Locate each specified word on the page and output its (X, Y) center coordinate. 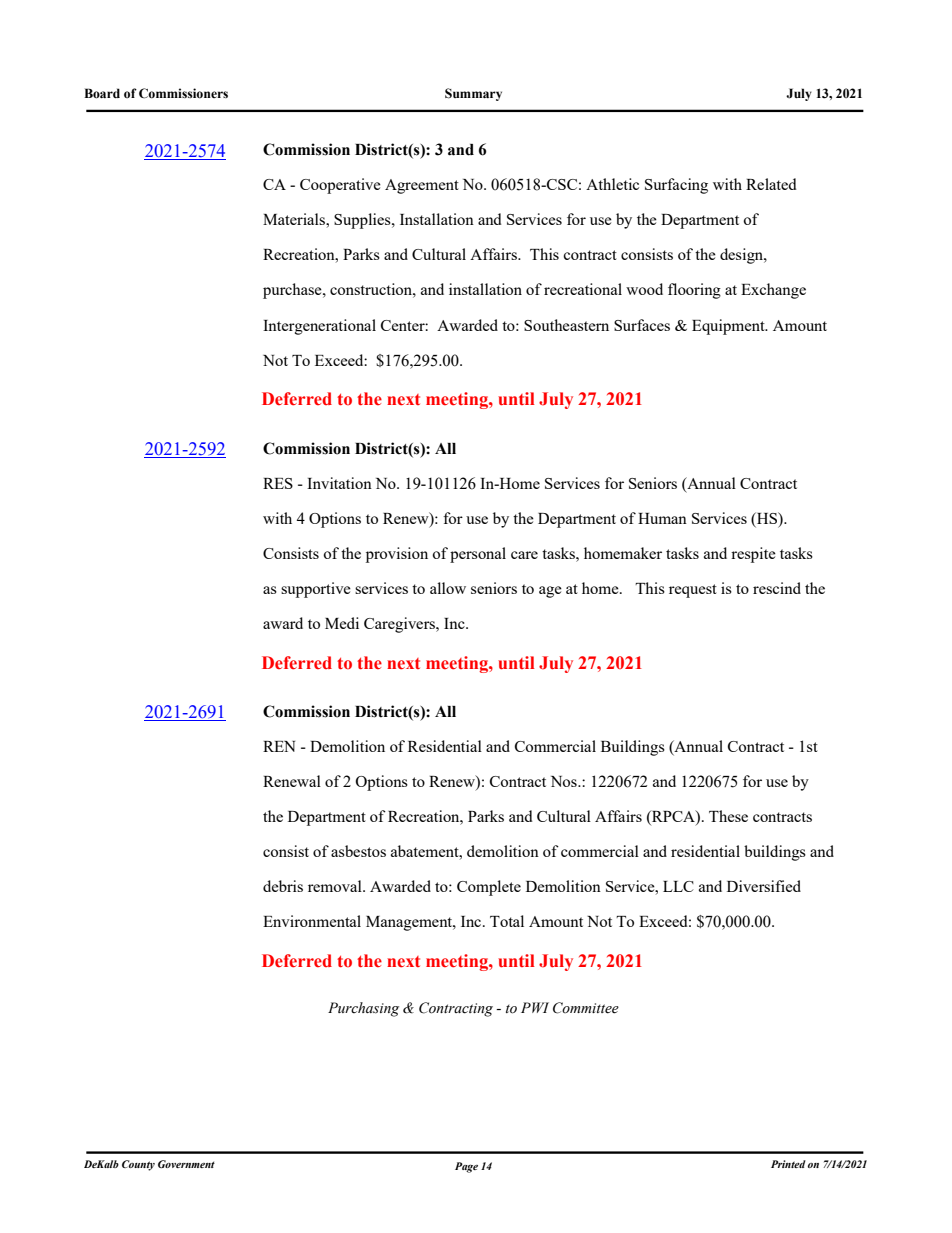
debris (283, 886)
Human (662, 518)
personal (478, 555)
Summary (473, 94)
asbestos (358, 851)
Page (466, 1167)
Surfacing (676, 186)
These (728, 816)
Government (186, 1164)
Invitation (339, 483)
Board (102, 93)
